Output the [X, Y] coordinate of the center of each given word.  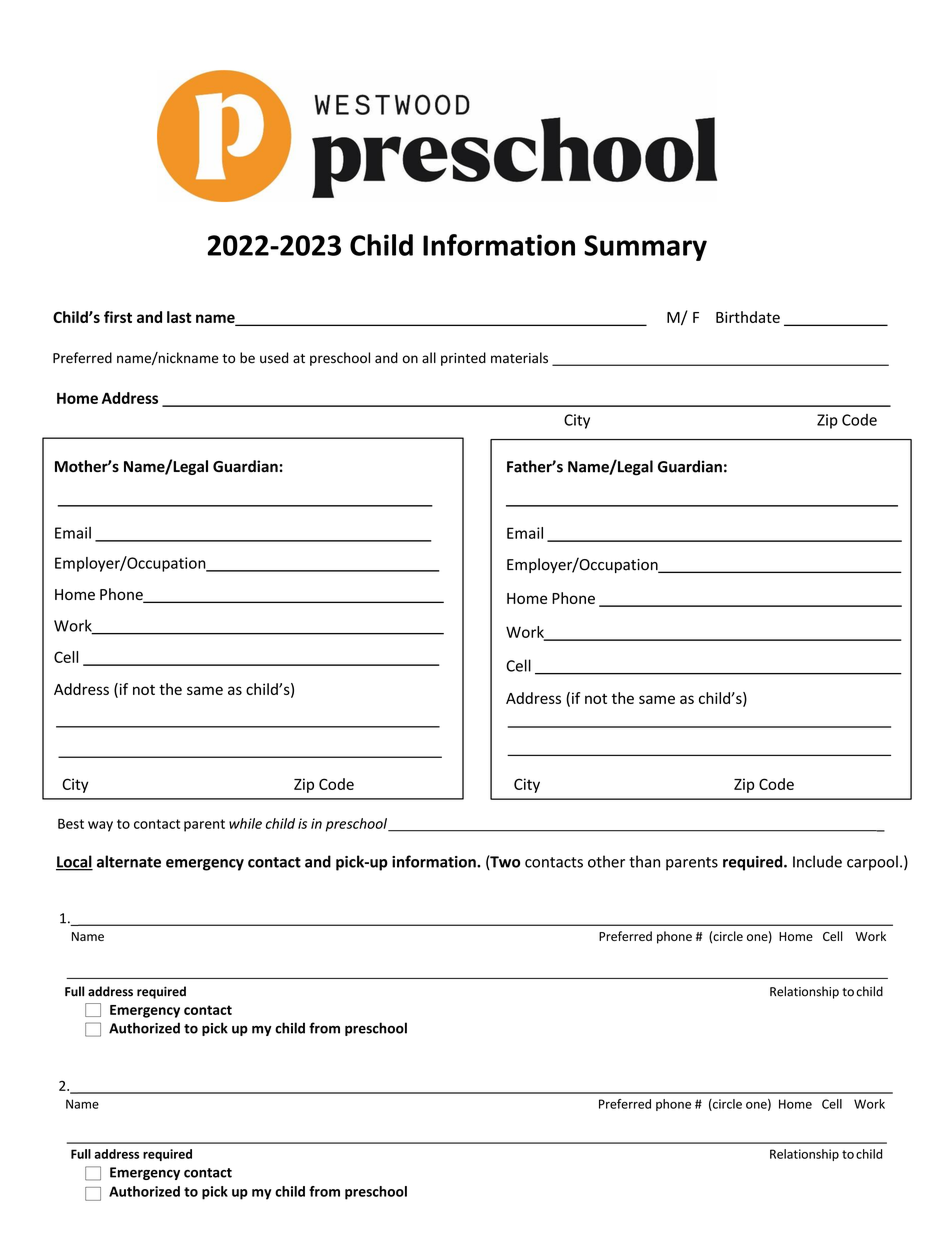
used [274, 358]
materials [519, 358]
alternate [129, 861]
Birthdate [748, 317]
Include [817, 861]
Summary [645, 248]
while [245, 823]
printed [463, 359]
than [644, 861]
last [179, 317]
